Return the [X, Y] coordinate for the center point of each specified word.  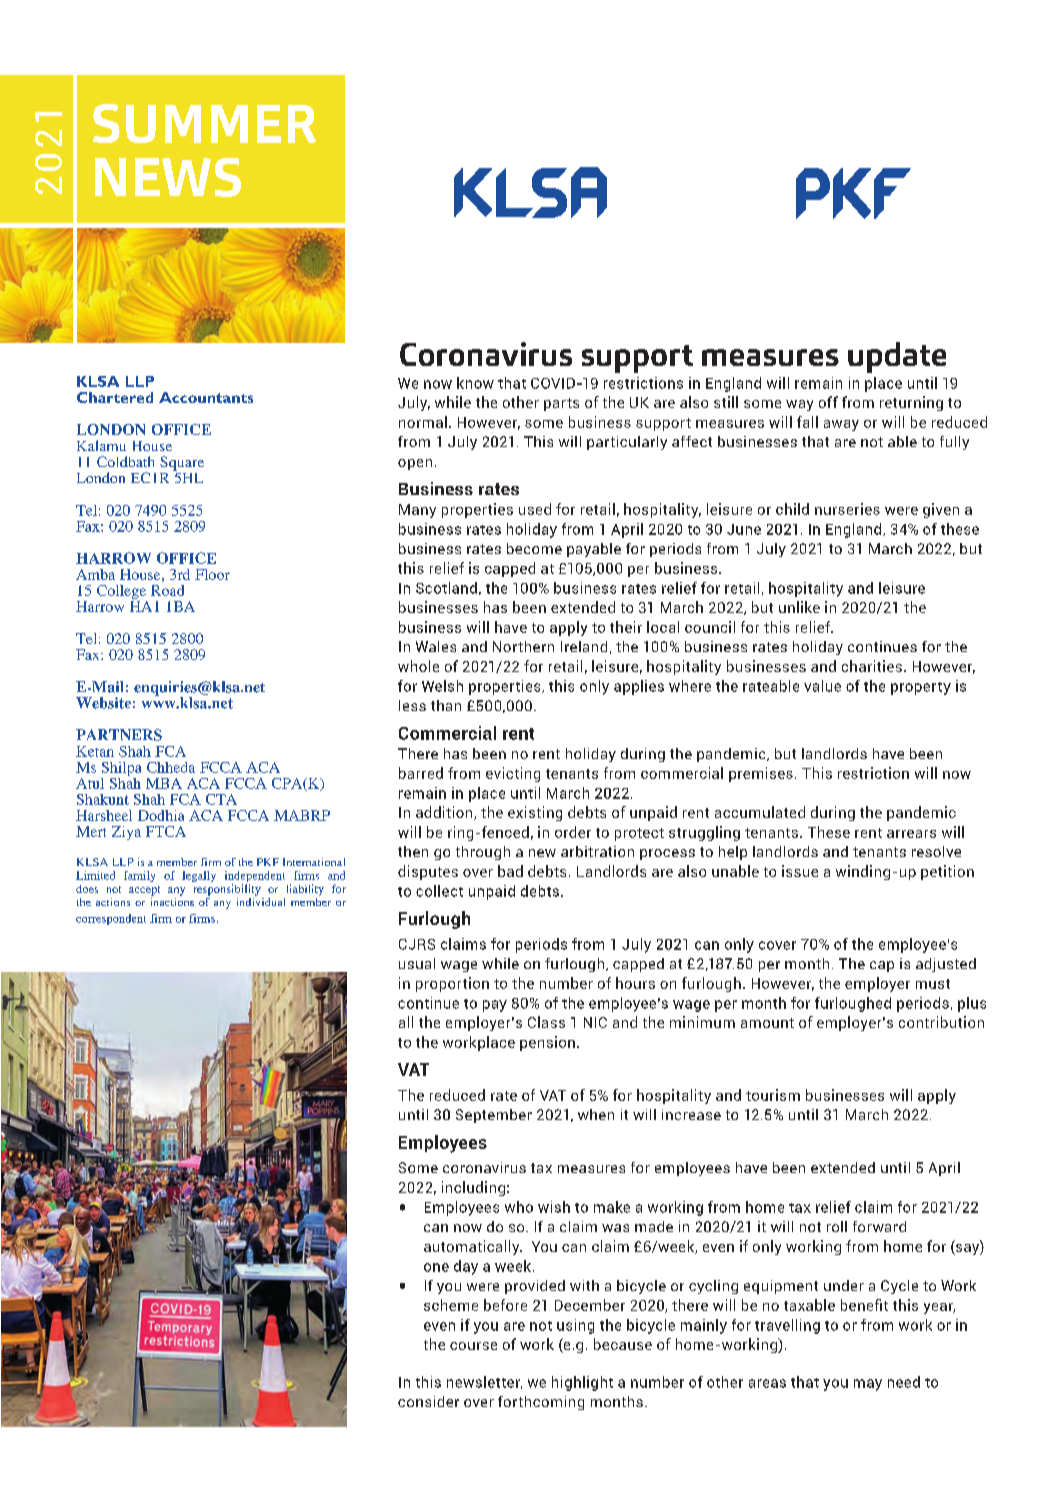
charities [872, 666]
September [494, 1116]
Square [182, 463]
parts [561, 404]
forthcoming [541, 1403]
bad [510, 871]
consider [428, 1401]
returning [911, 403]
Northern [523, 646]
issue [800, 871]
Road [167, 590]
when [596, 1114]
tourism [773, 1095]
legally [199, 876]
